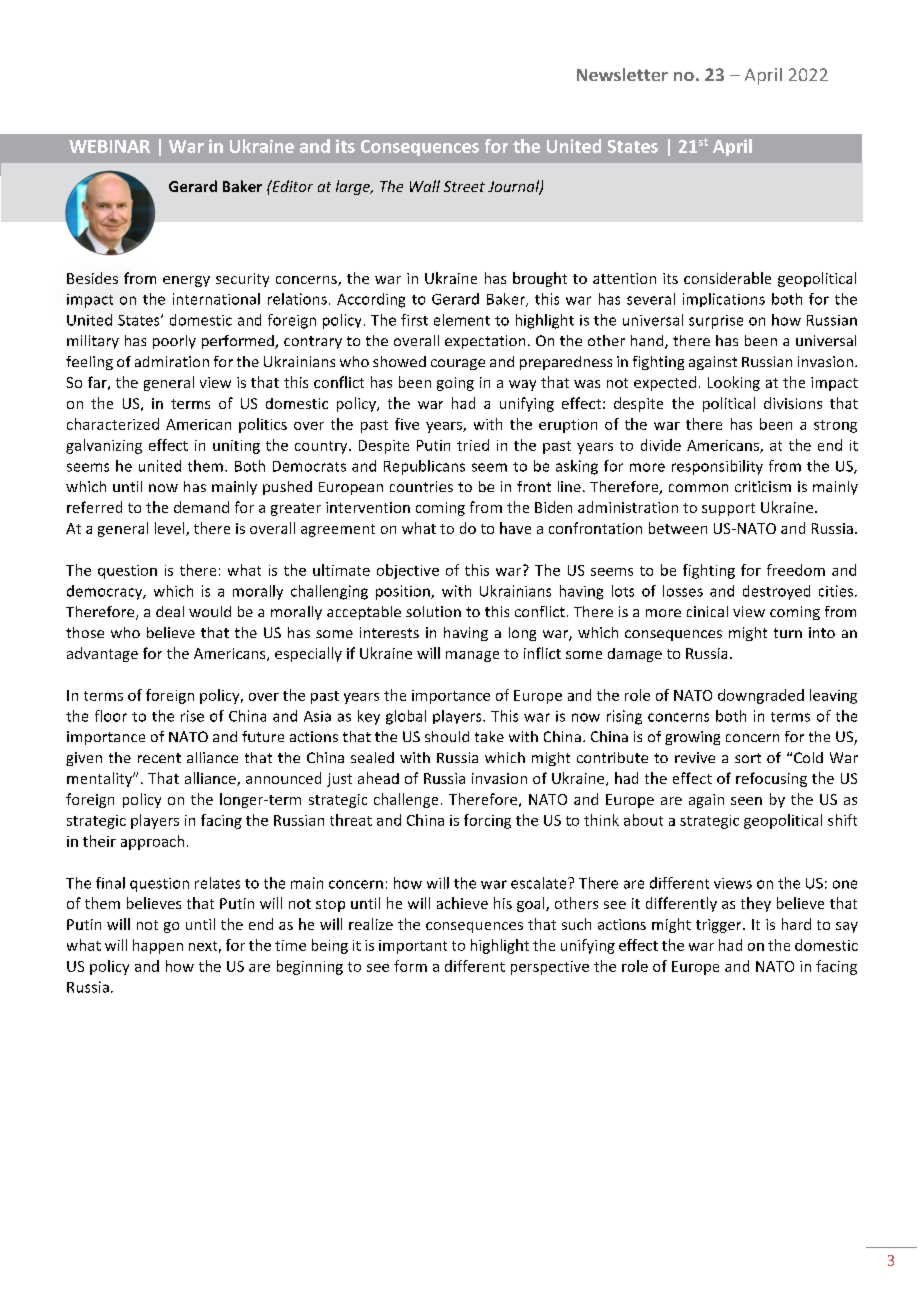  Describe the element at coordinates (171, 529) in the screenshot. I see `level` at that location.
